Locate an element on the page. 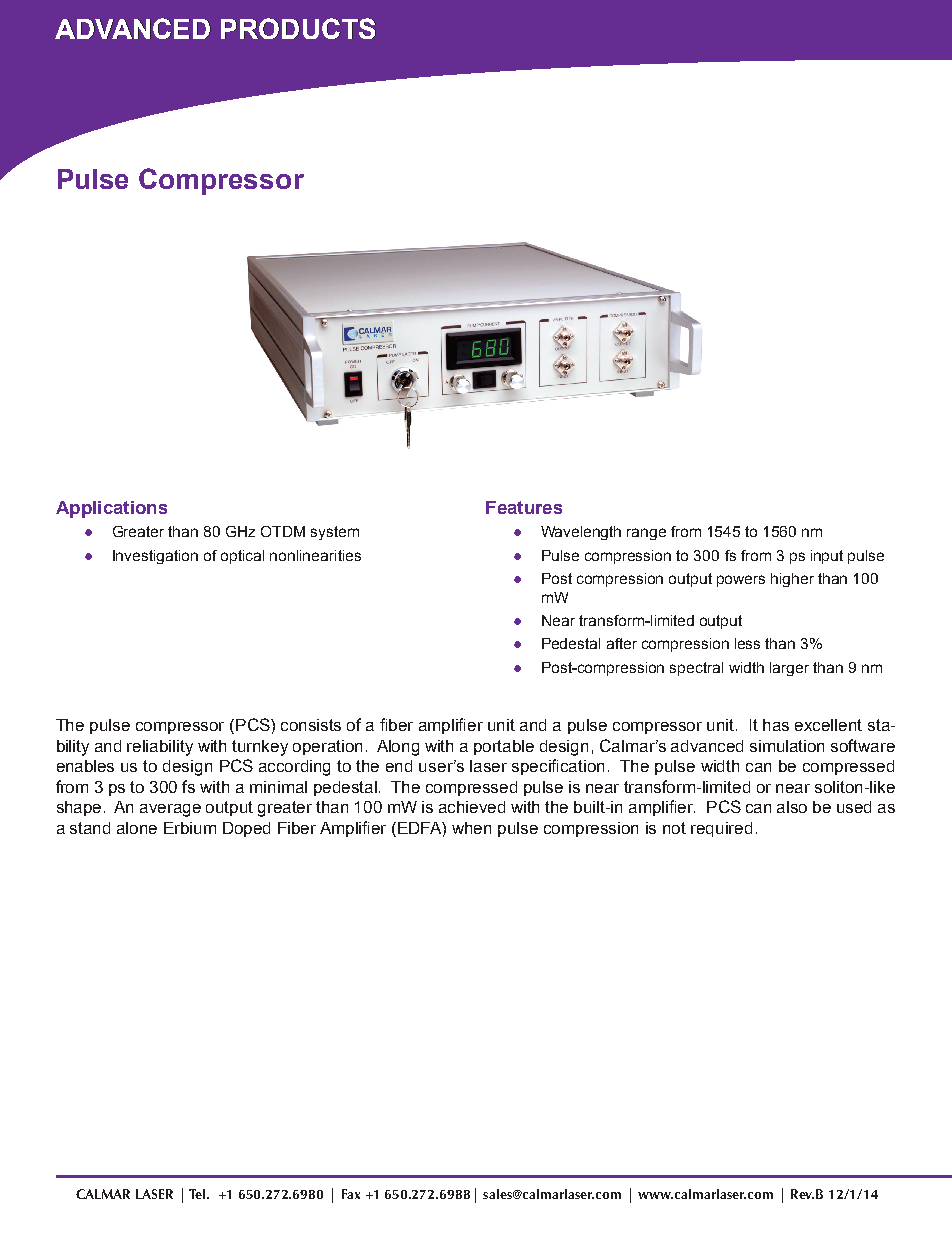  Erbium is located at coordinates (190, 828).
